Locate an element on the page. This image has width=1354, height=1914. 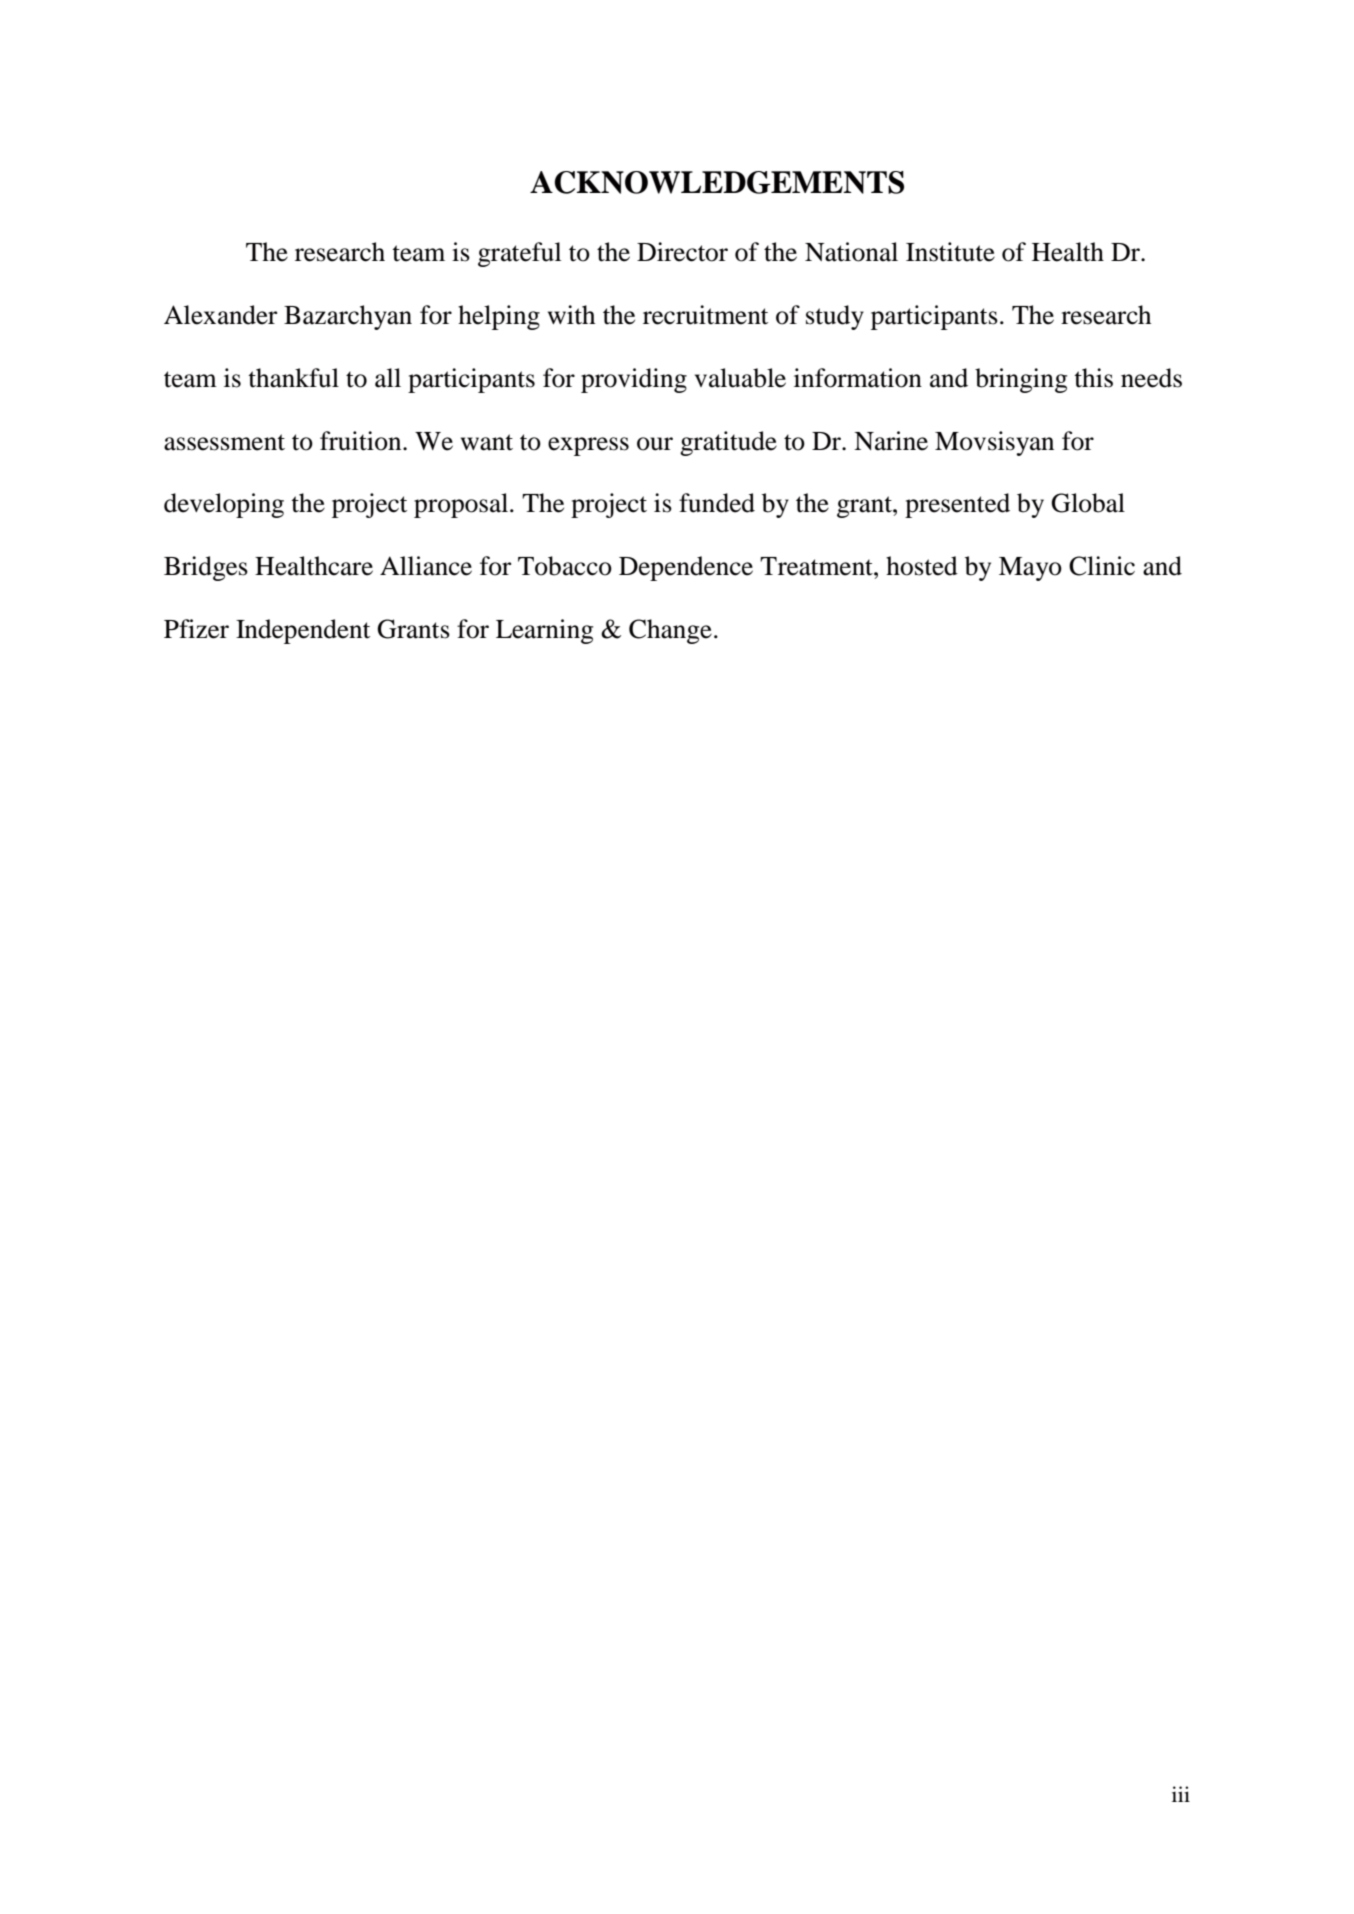
Clinic is located at coordinates (1102, 566).
